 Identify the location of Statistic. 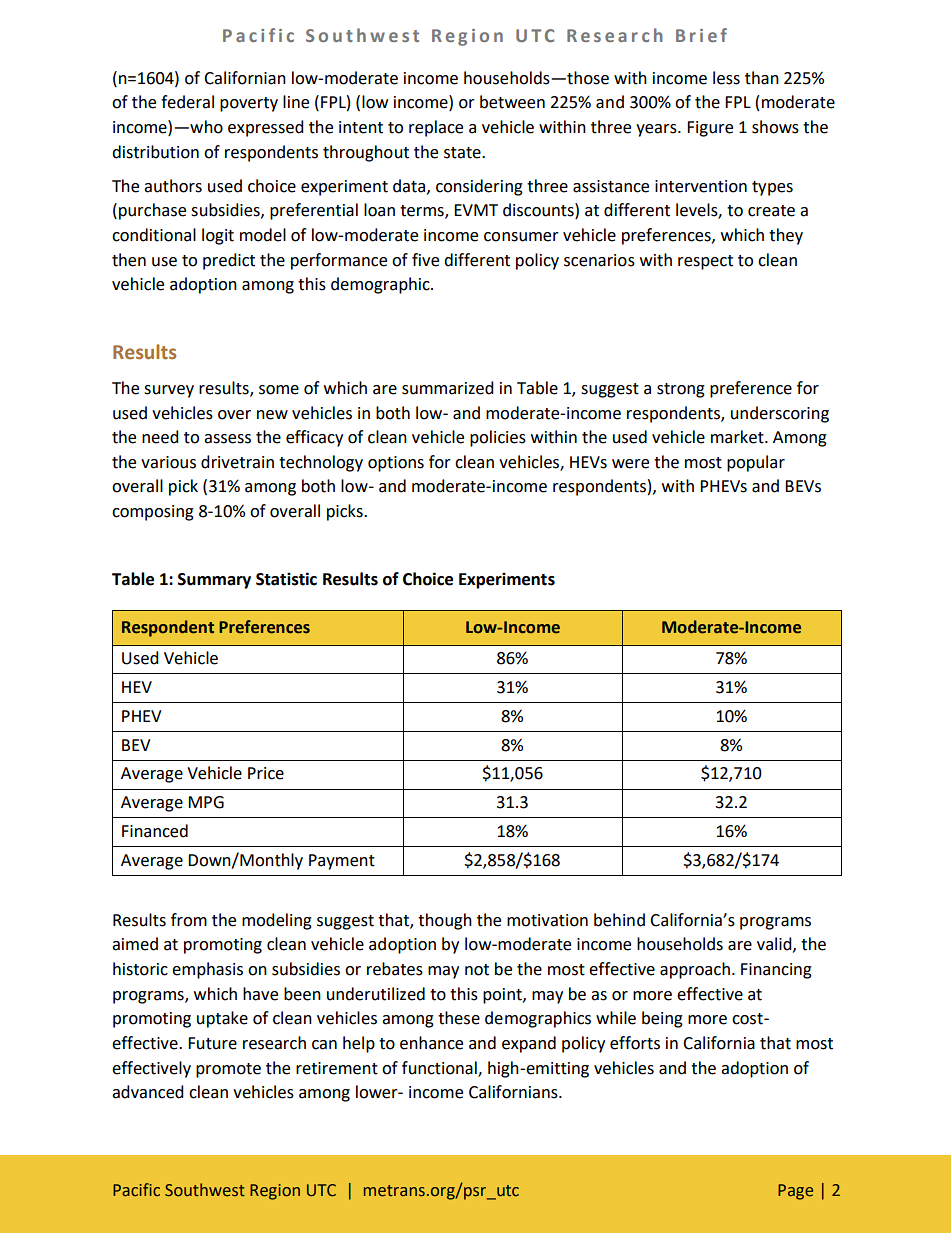
(286, 579).
